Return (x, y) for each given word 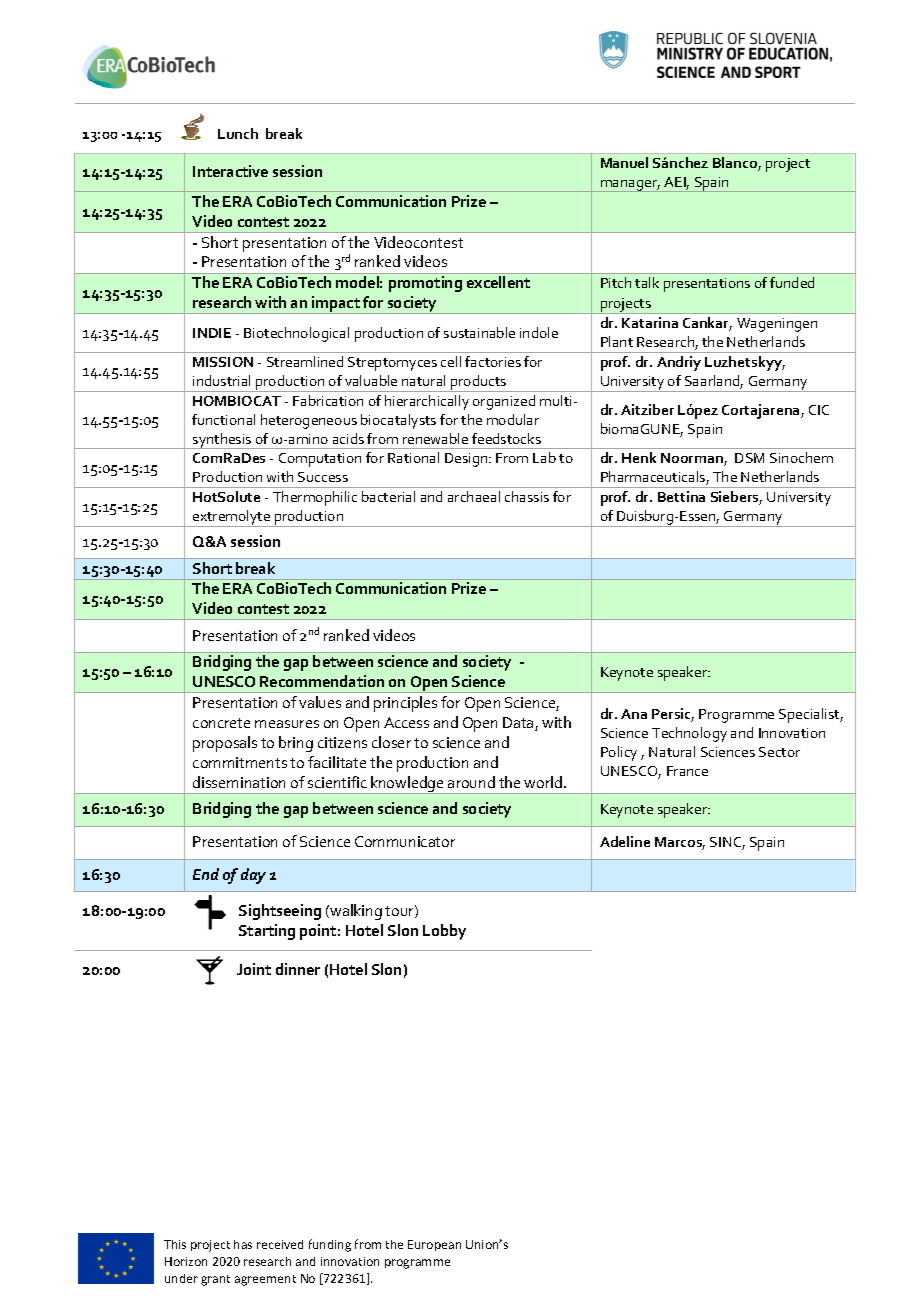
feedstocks (506, 438)
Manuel (624, 162)
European (434, 1245)
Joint (254, 969)
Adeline (625, 841)
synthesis (222, 441)
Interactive (230, 171)
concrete (221, 723)
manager (629, 186)
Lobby (444, 932)
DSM (749, 458)
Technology (689, 734)
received (280, 1244)
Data (519, 724)
